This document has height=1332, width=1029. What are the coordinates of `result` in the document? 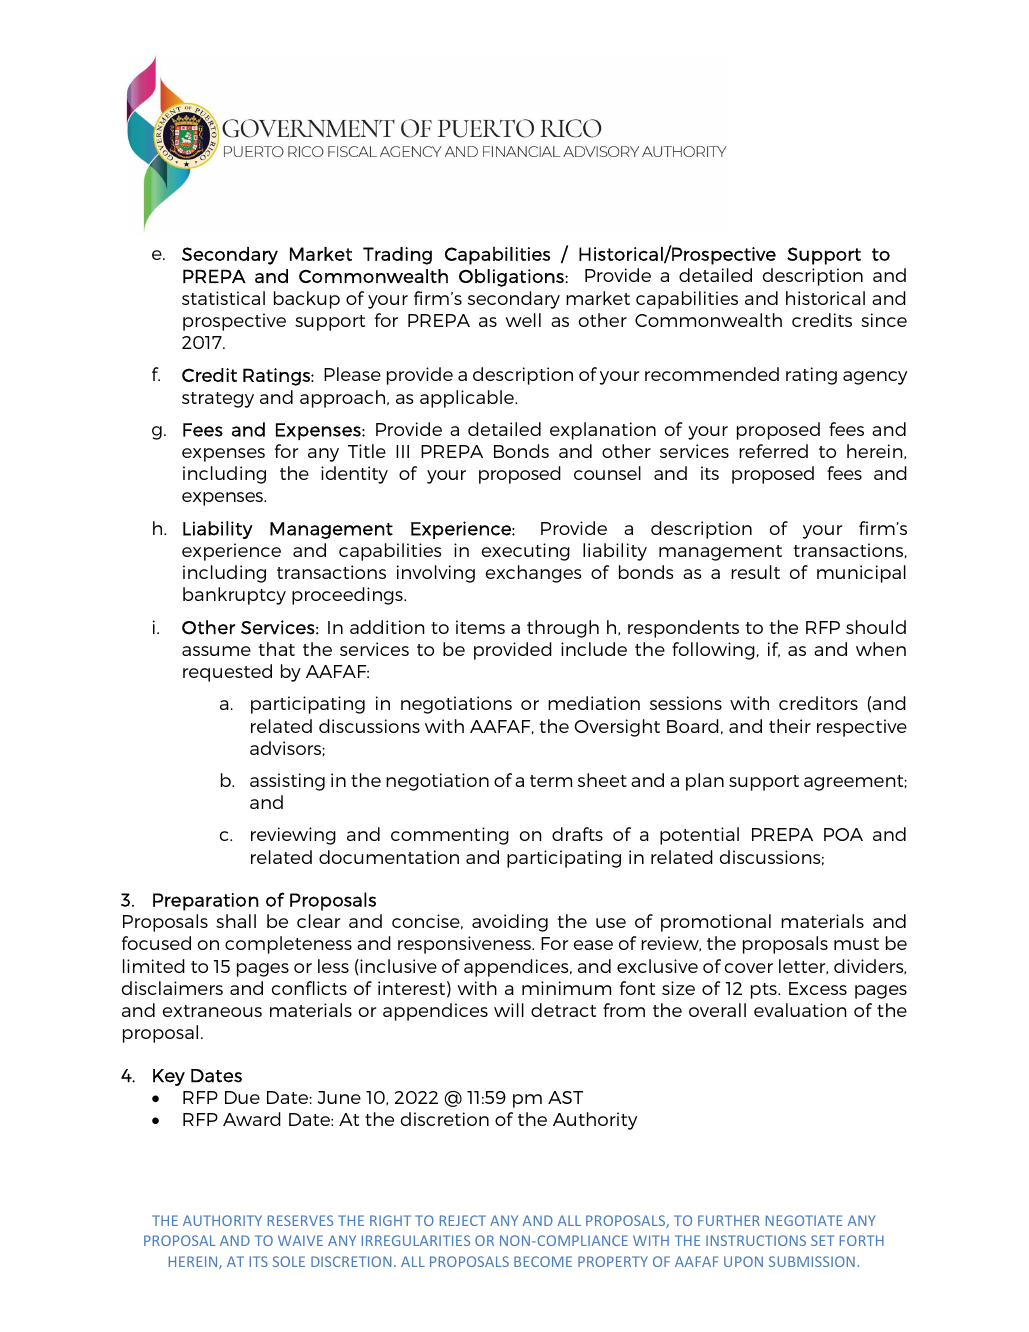 It's located at (755, 572).
